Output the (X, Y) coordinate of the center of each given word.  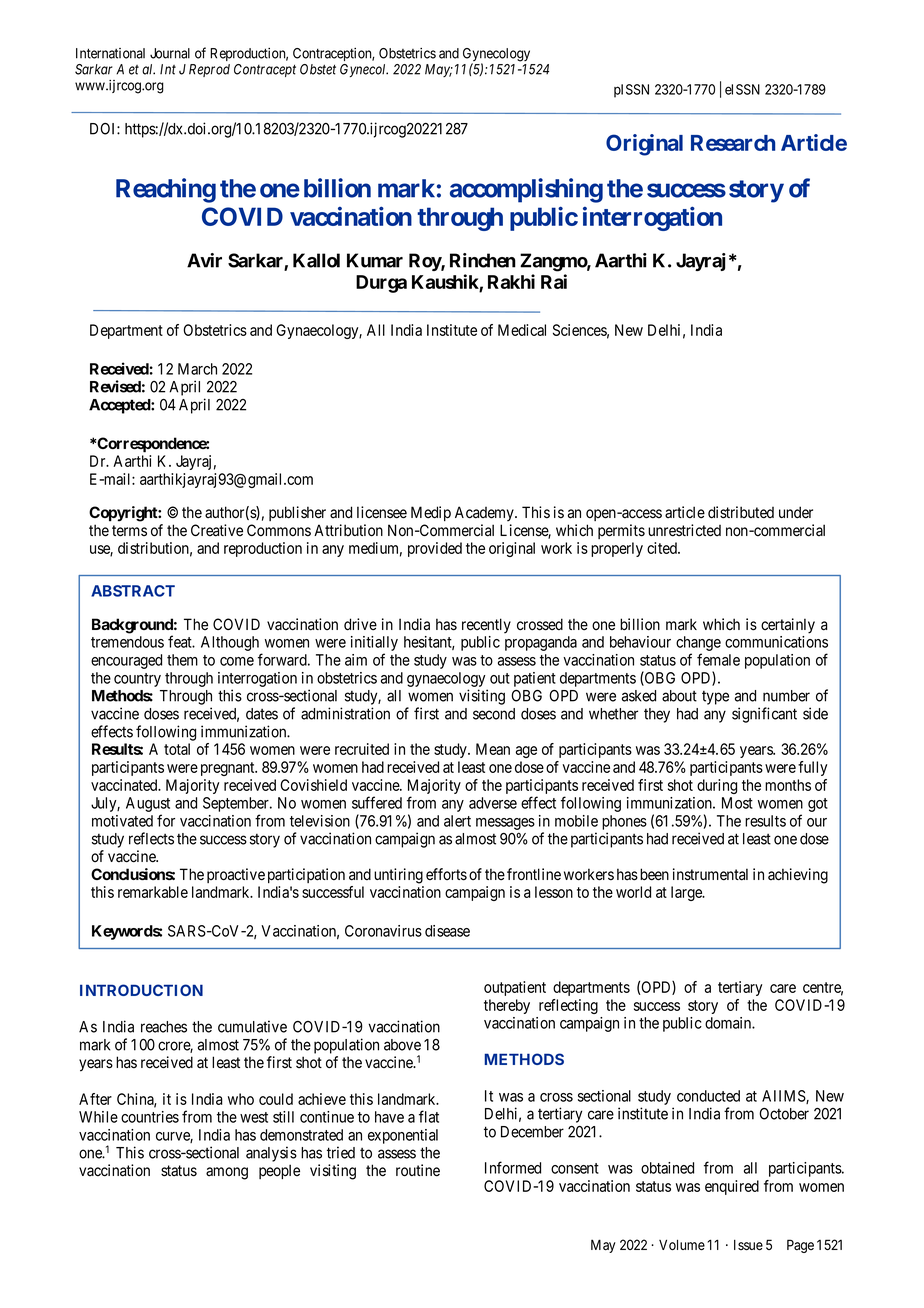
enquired (732, 1187)
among (227, 1173)
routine (418, 1170)
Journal (170, 53)
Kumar (375, 260)
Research (733, 143)
